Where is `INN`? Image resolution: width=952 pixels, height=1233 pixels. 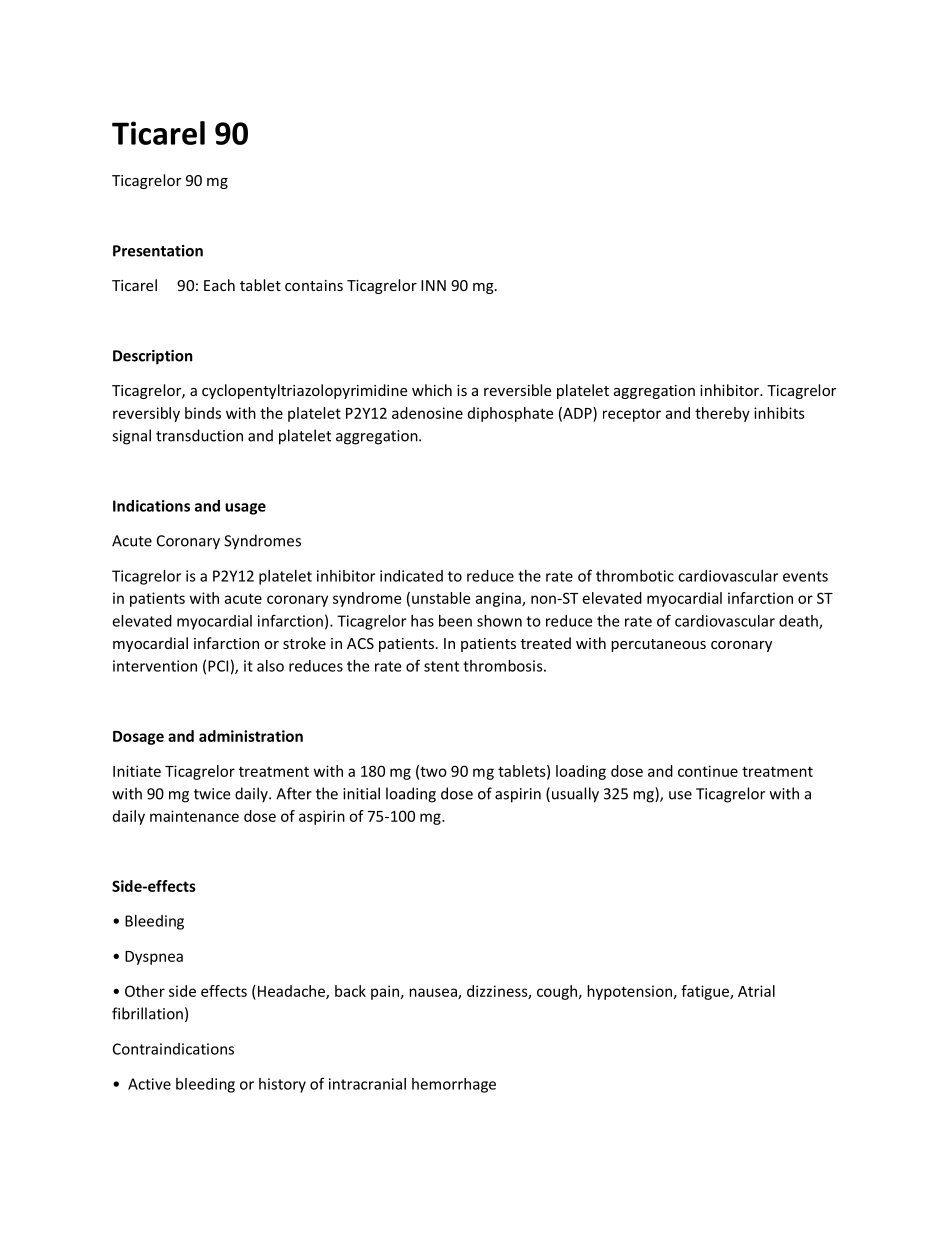
INN is located at coordinates (433, 285).
